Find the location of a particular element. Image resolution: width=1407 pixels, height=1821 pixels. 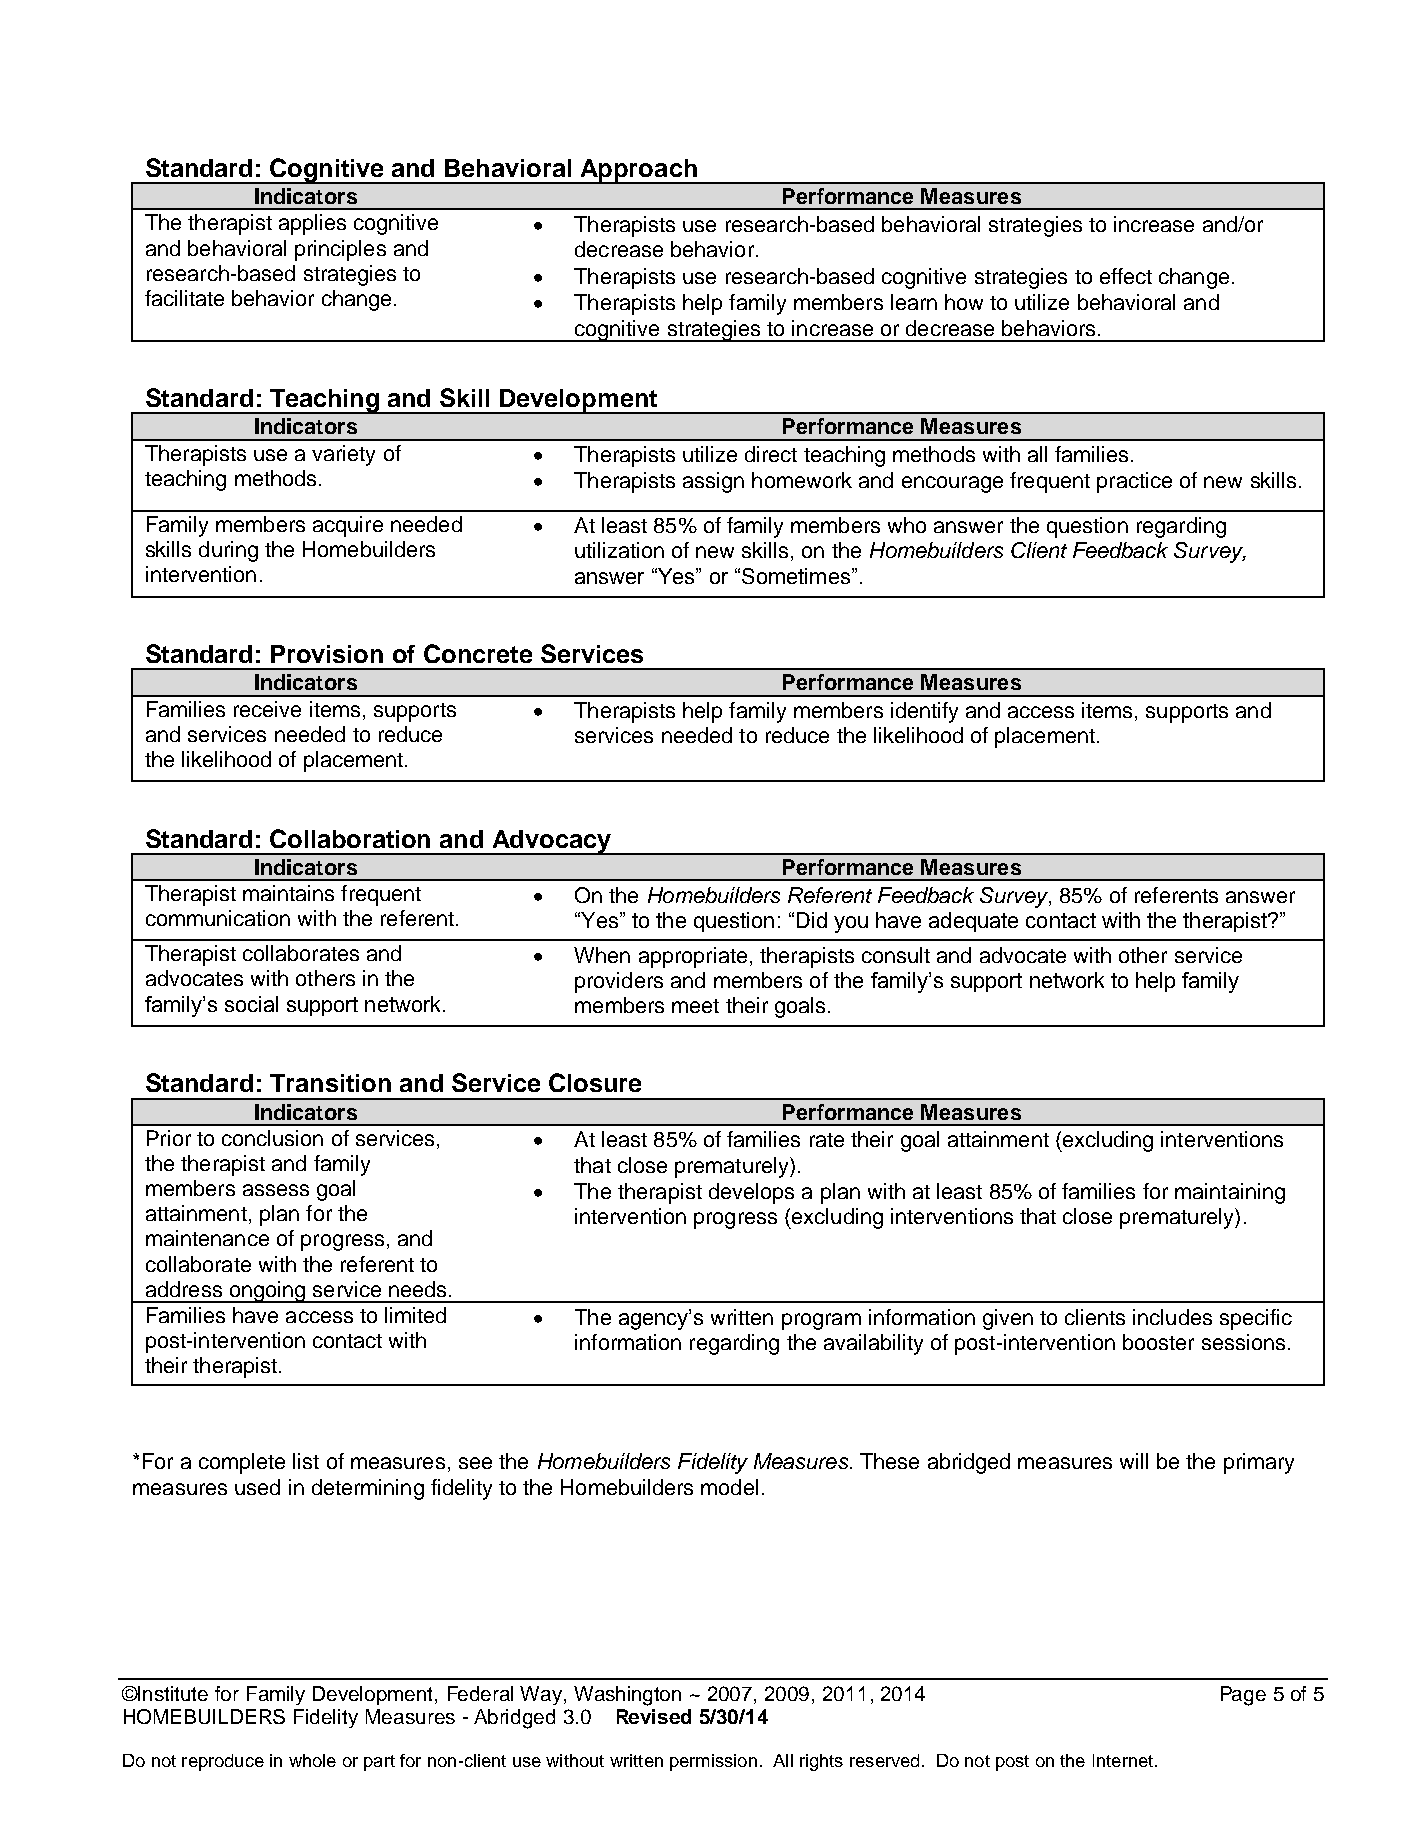

Approach is located at coordinates (639, 171).
